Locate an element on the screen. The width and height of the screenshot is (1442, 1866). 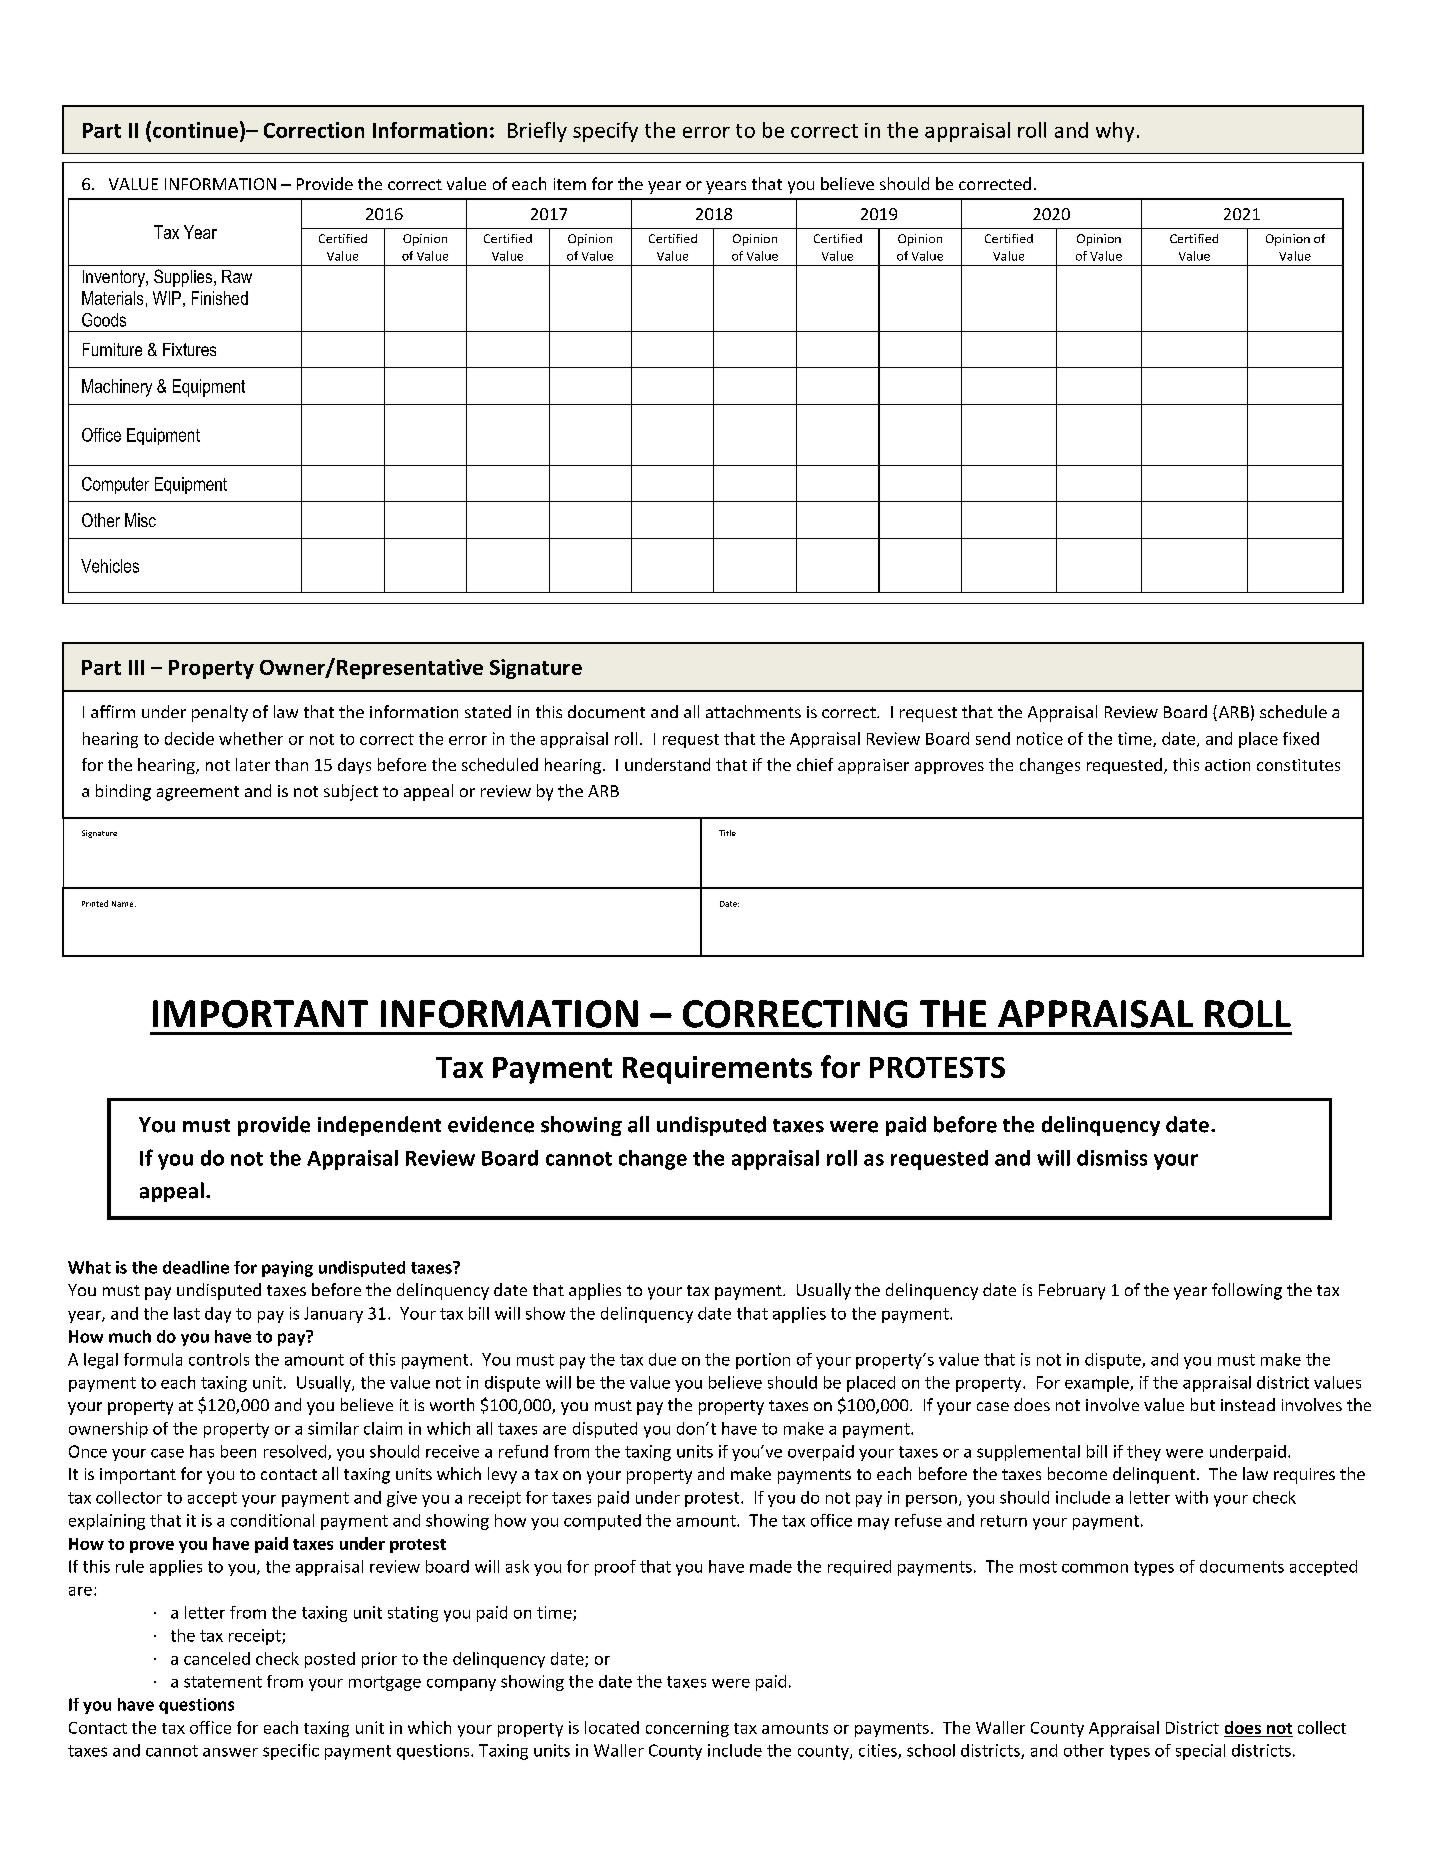
Name is located at coordinates (124, 904).
